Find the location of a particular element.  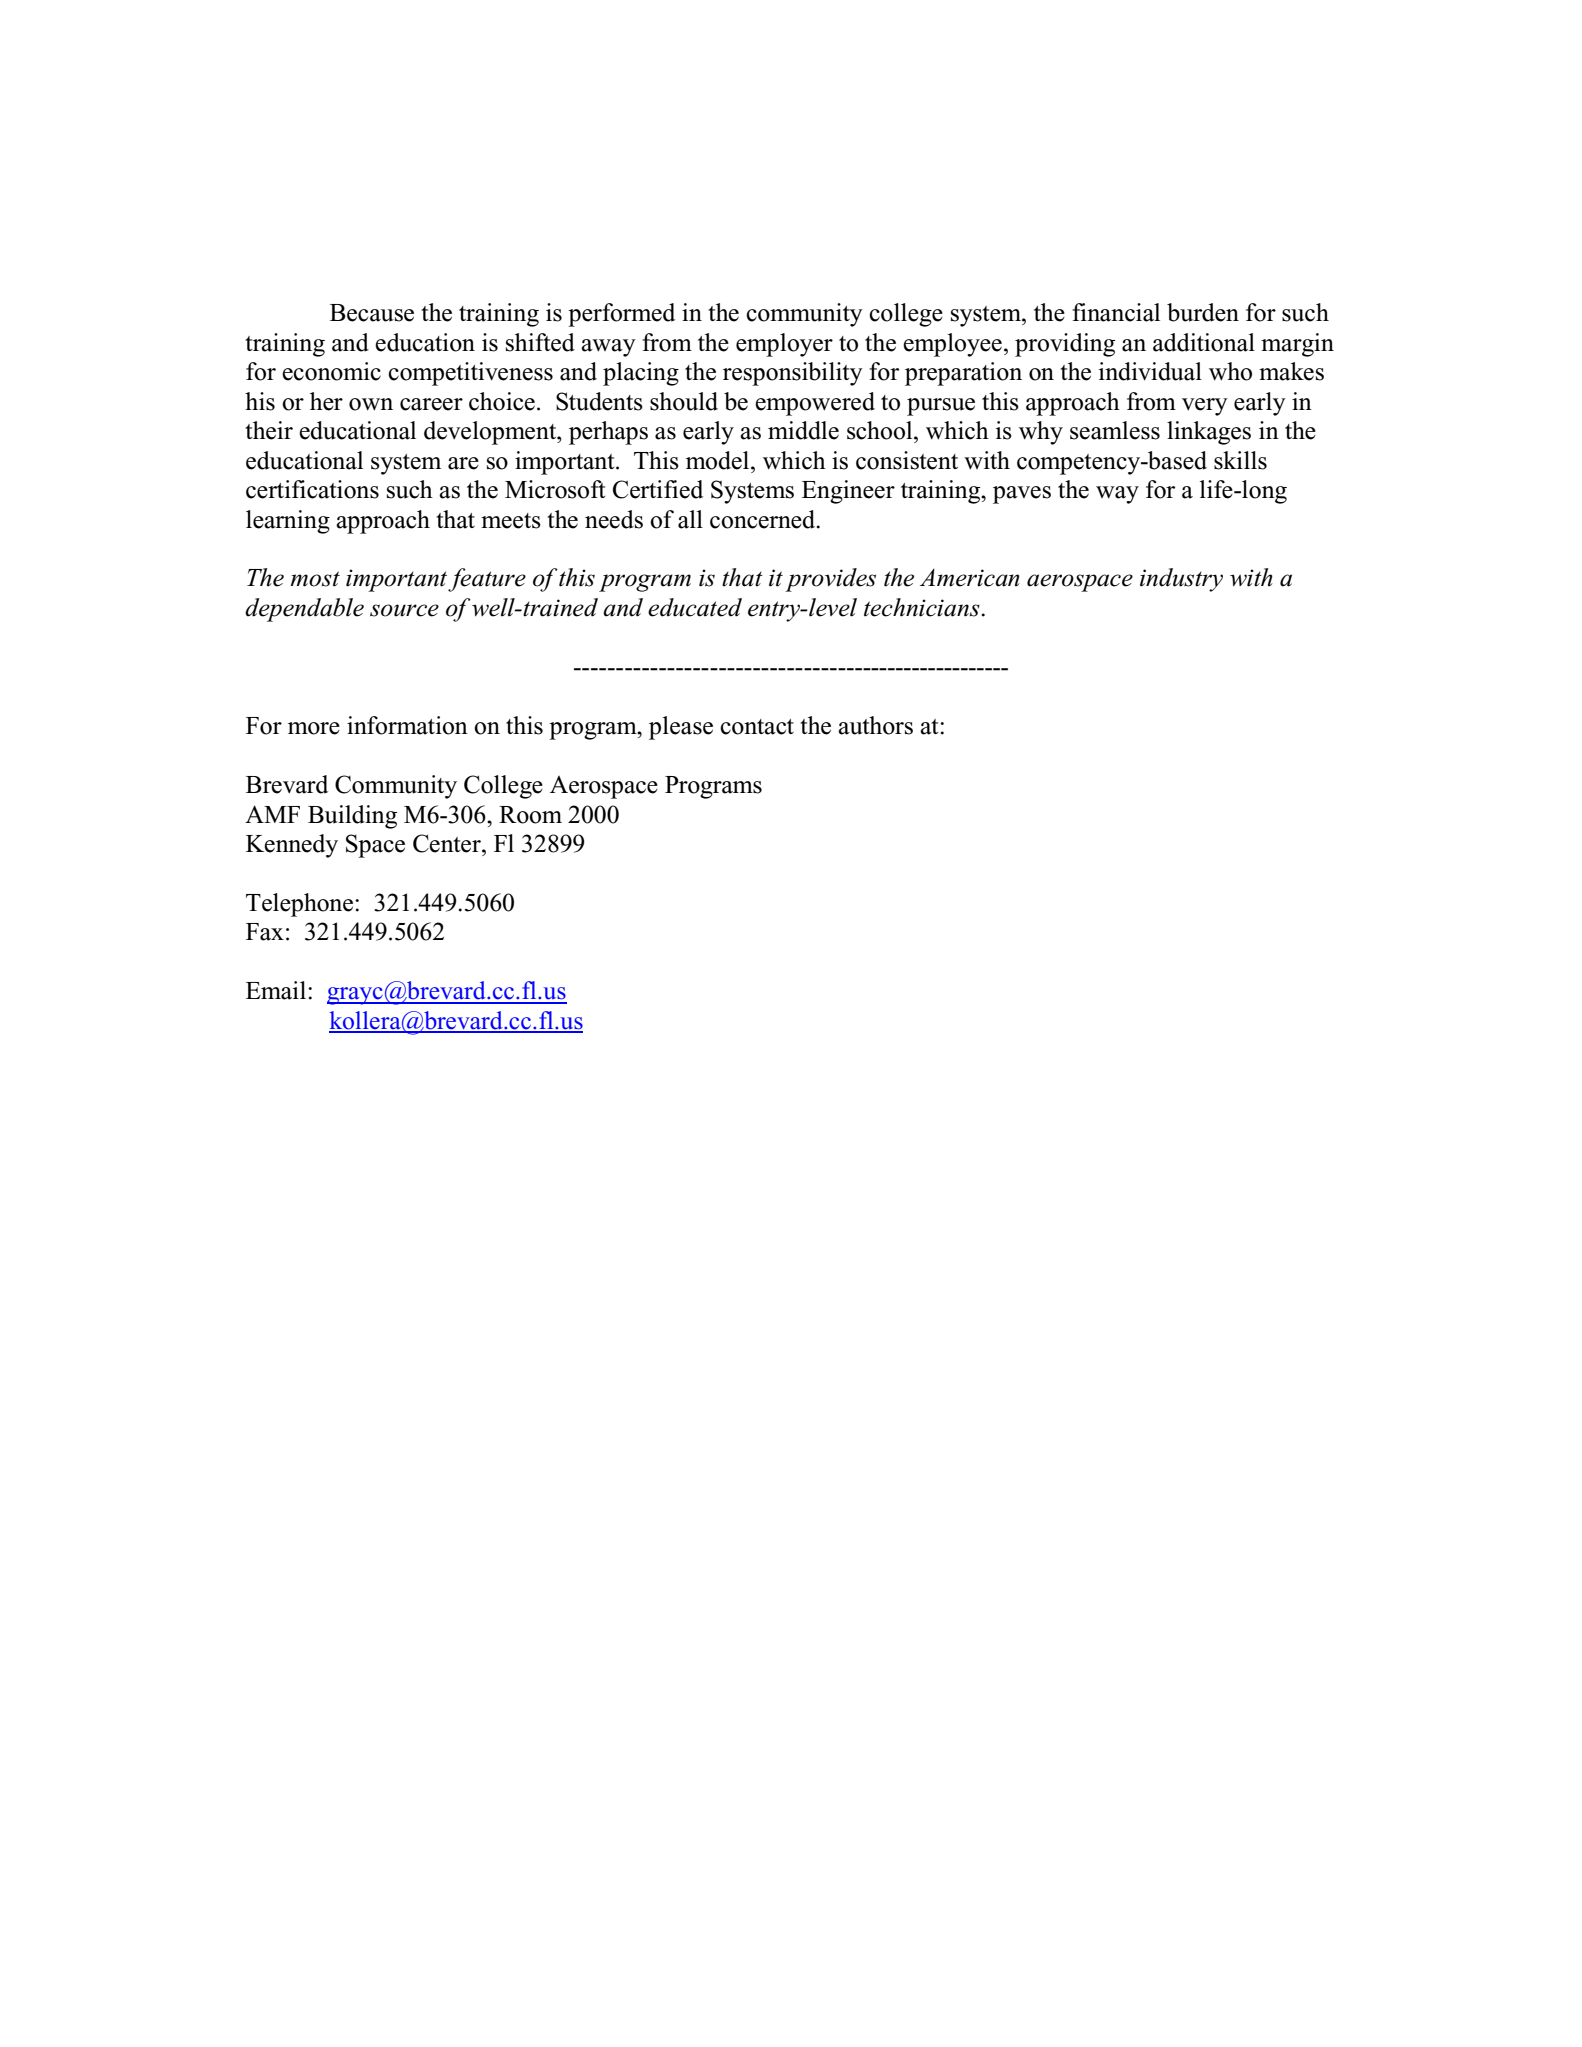

industry is located at coordinates (1181, 580).
